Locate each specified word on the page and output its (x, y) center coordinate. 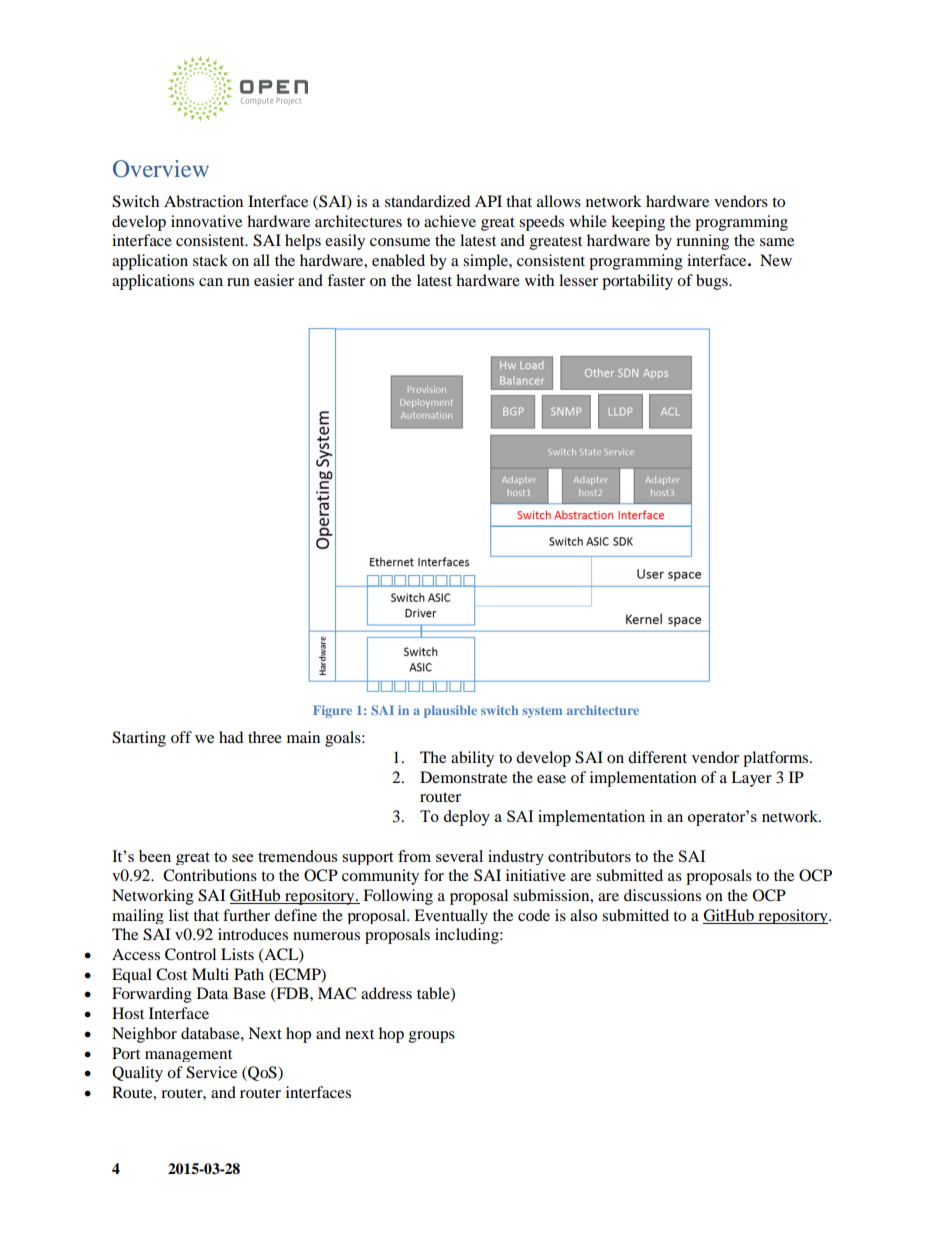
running (702, 242)
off (181, 737)
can (211, 282)
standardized (427, 201)
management (188, 1055)
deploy (466, 818)
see (242, 858)
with (539, 280)
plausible (450, 711)
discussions (662, 895)
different (657, 757)
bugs (713, 282)
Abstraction (203, 201)
